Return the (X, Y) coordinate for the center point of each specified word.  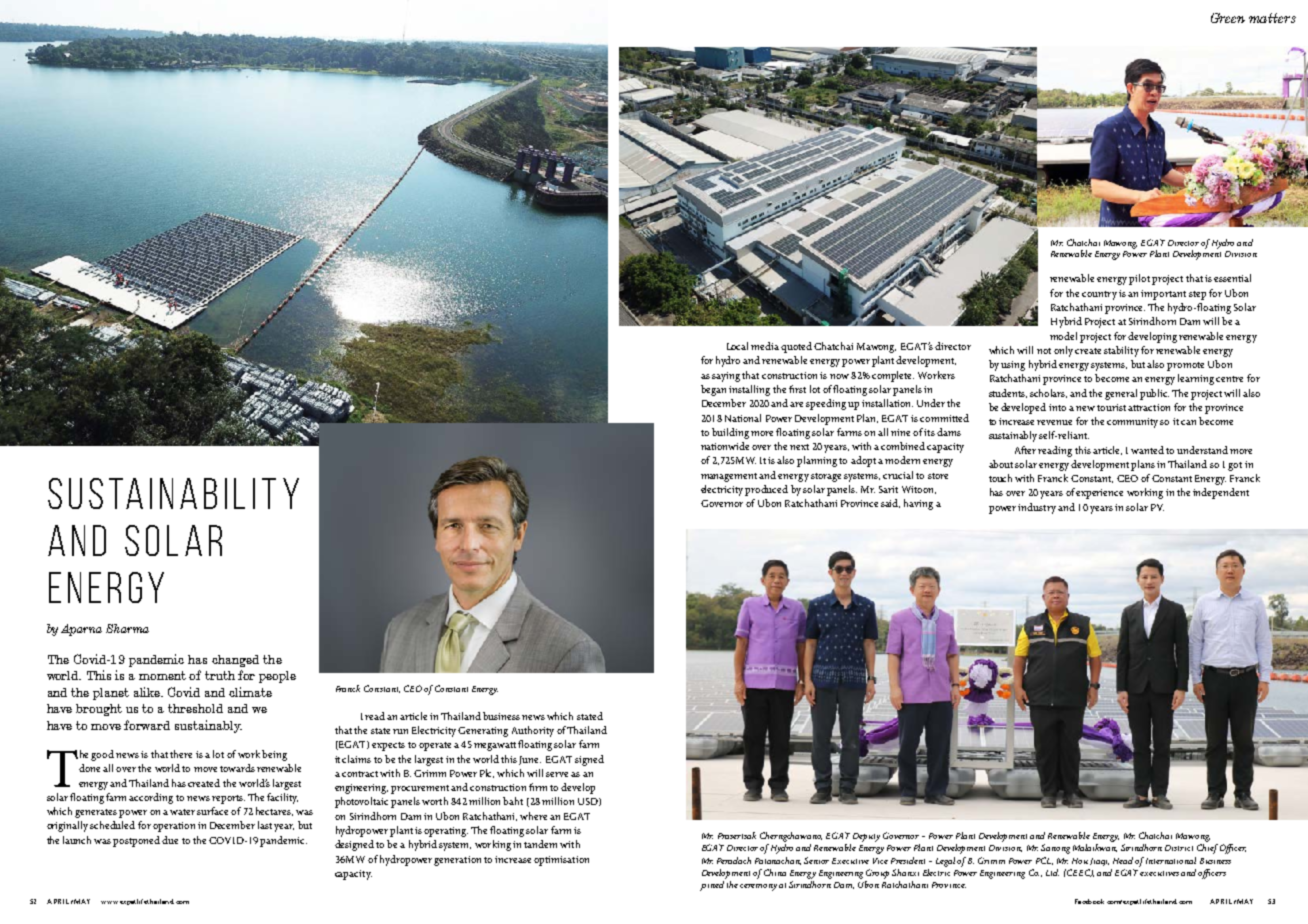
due (170, 840)
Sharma (127, 628)
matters (1272, 18)
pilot (1139, 279)
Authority (533, 731)
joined (713, 884)
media (765, 346)
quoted (796, 347)
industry (1037, 508)
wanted (1147, 450)
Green (1228, 18)
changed (235, 661)
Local (737, 346)
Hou (1080, 861)
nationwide (725, 446)
